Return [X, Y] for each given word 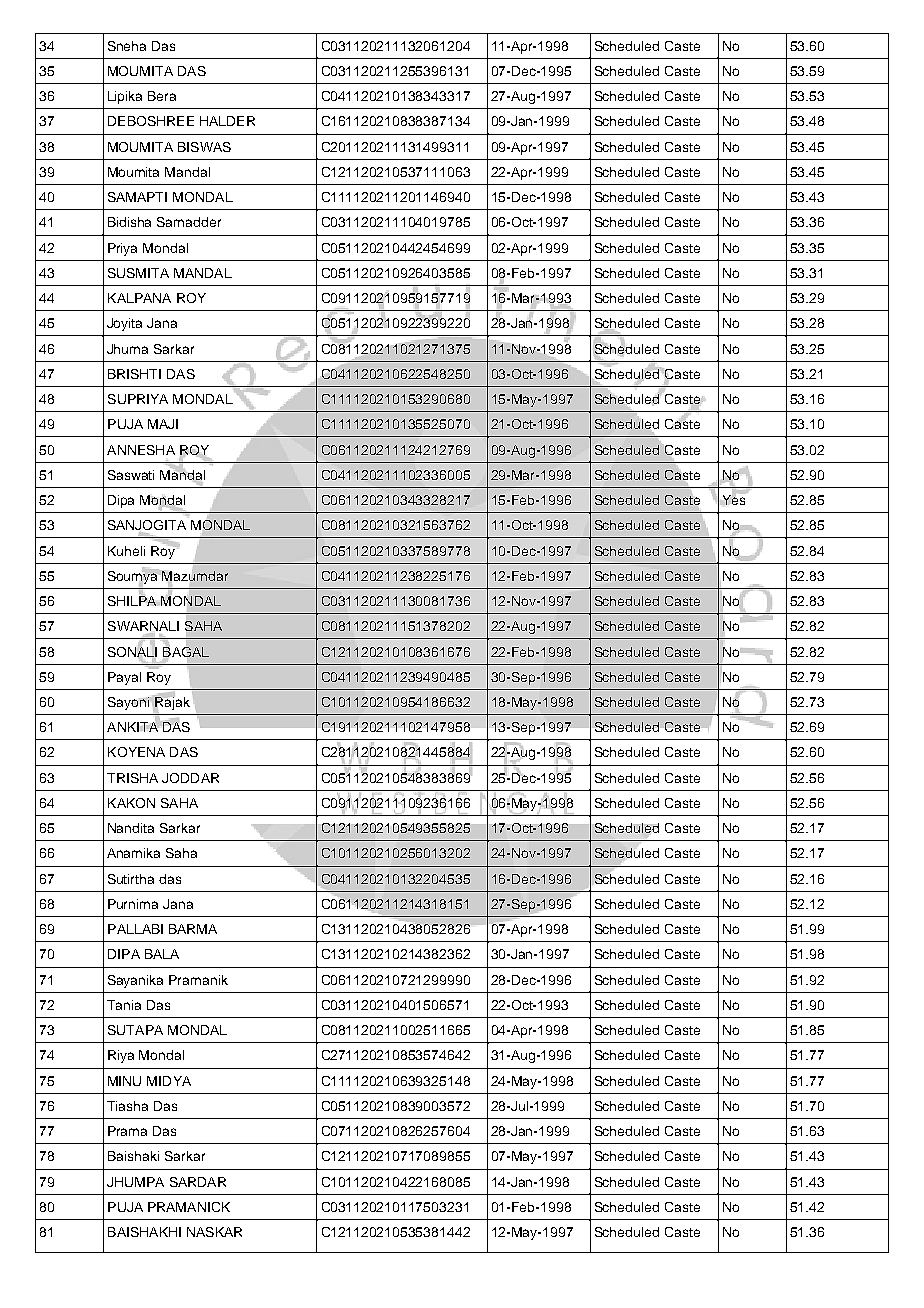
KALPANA [139, 298]
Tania [124, 1005]
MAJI [163, 424]
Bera [162, 96]
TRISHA [132, 778]
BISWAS [204, 147]
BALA [162, 954]
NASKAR [214, 1232]
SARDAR [198, 1182]
